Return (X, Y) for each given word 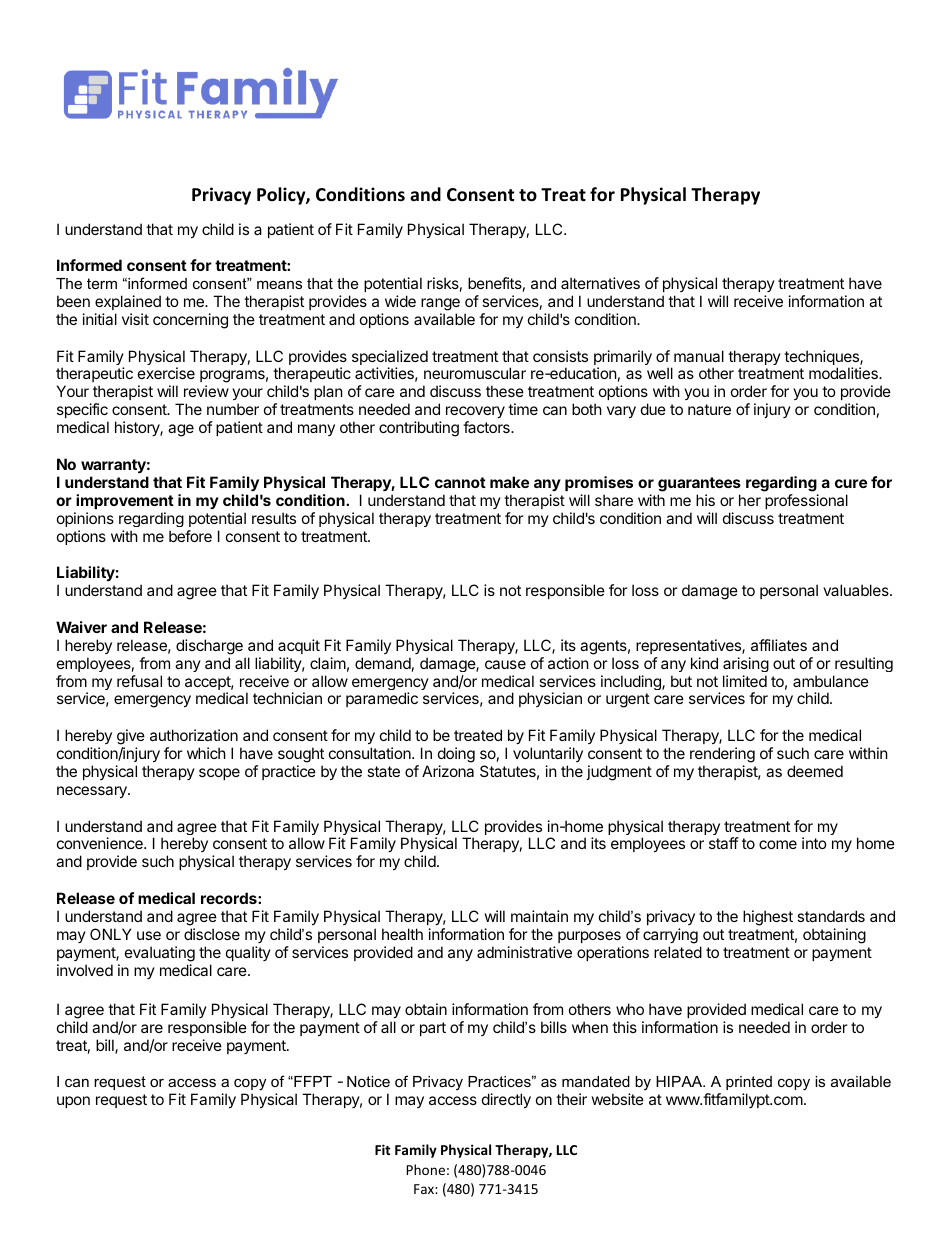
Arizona (448, 771)
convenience (101, 843)
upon (73, 1102)
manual (699, 356)
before (190, 536)
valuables (857, 590)
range (440, 304)
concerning (190, 321)
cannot (460, 482)
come (778, 844)
